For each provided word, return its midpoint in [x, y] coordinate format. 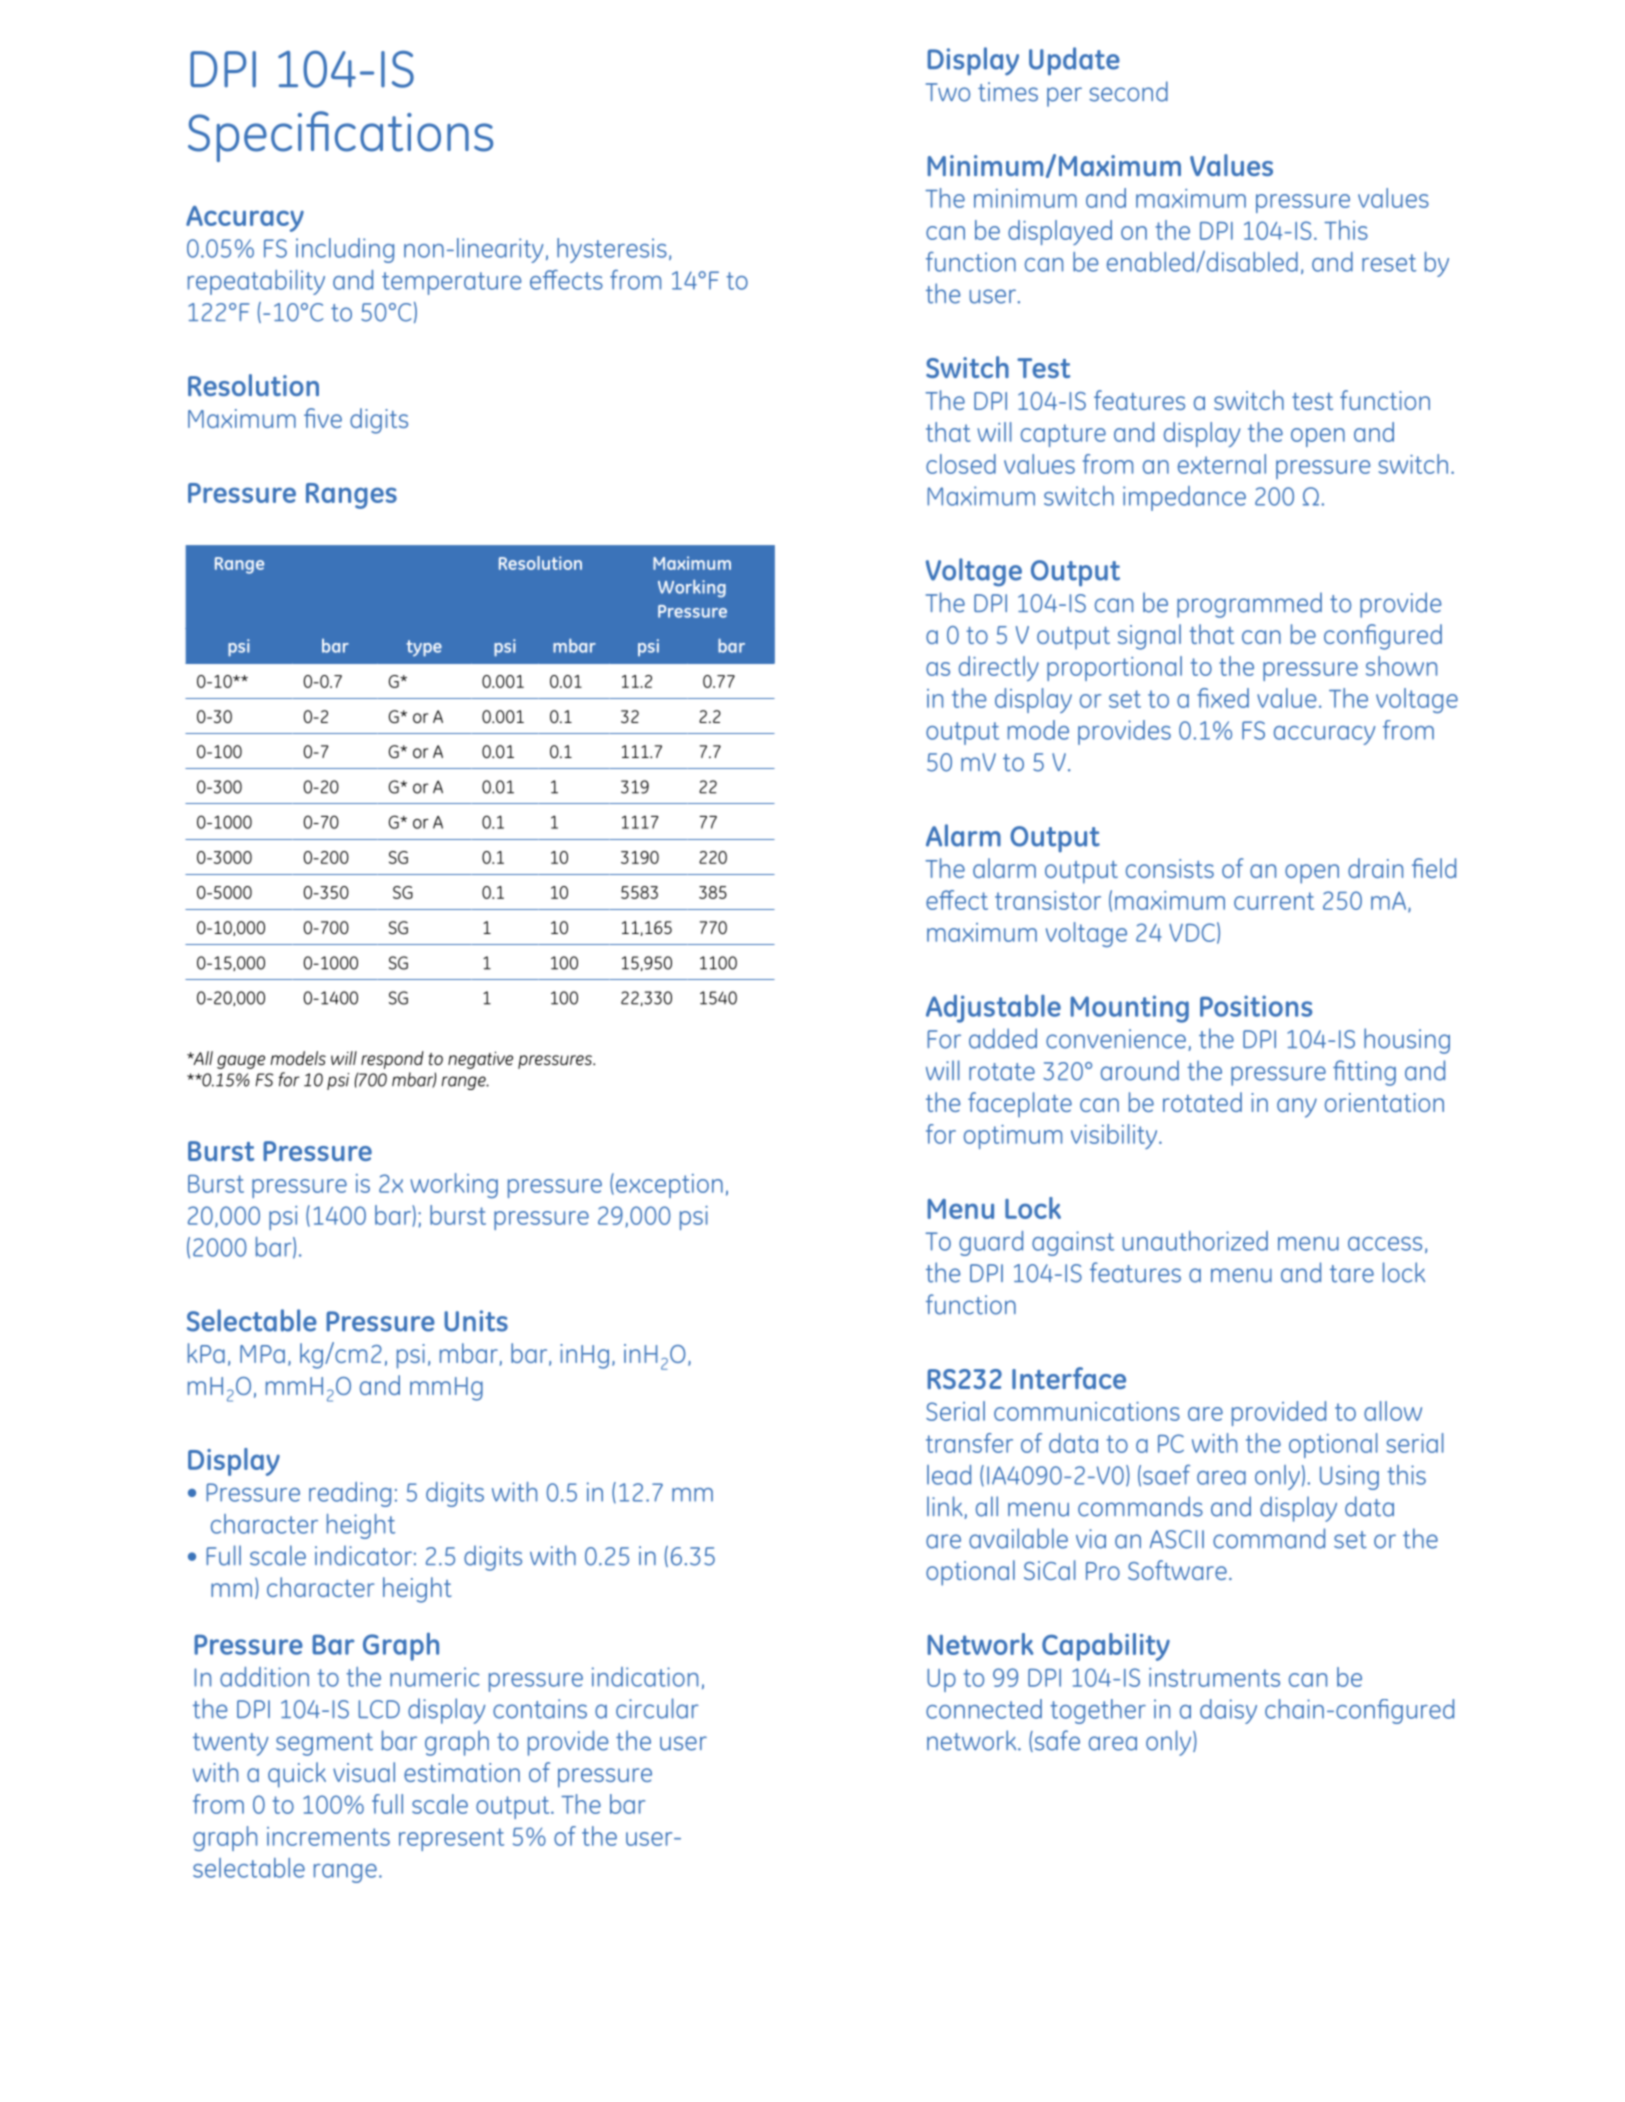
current [1274, 901]
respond [392, 1060]
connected [984, 1709]
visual [364, 1772]
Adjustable [993, 1008]
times [1008, 92]
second [1128, 91]
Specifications [340, 136]
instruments [1214, 1677]
